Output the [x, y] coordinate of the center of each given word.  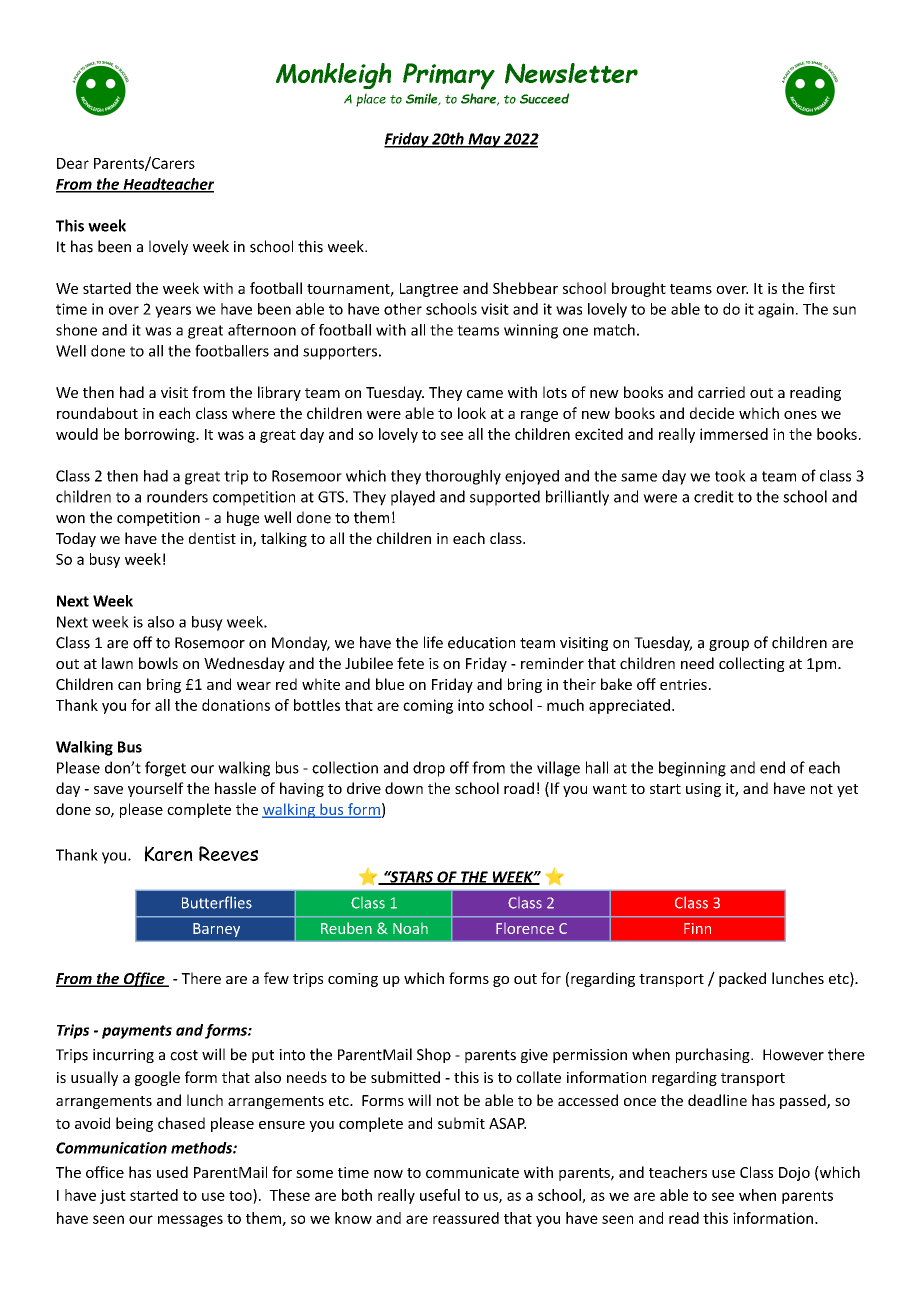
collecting [752, 664]
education [481, 642]
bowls [158, 663]
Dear [73, 163]
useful [440, 1195]
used [172, 1172]
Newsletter [571, 73]
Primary [449, 76]
